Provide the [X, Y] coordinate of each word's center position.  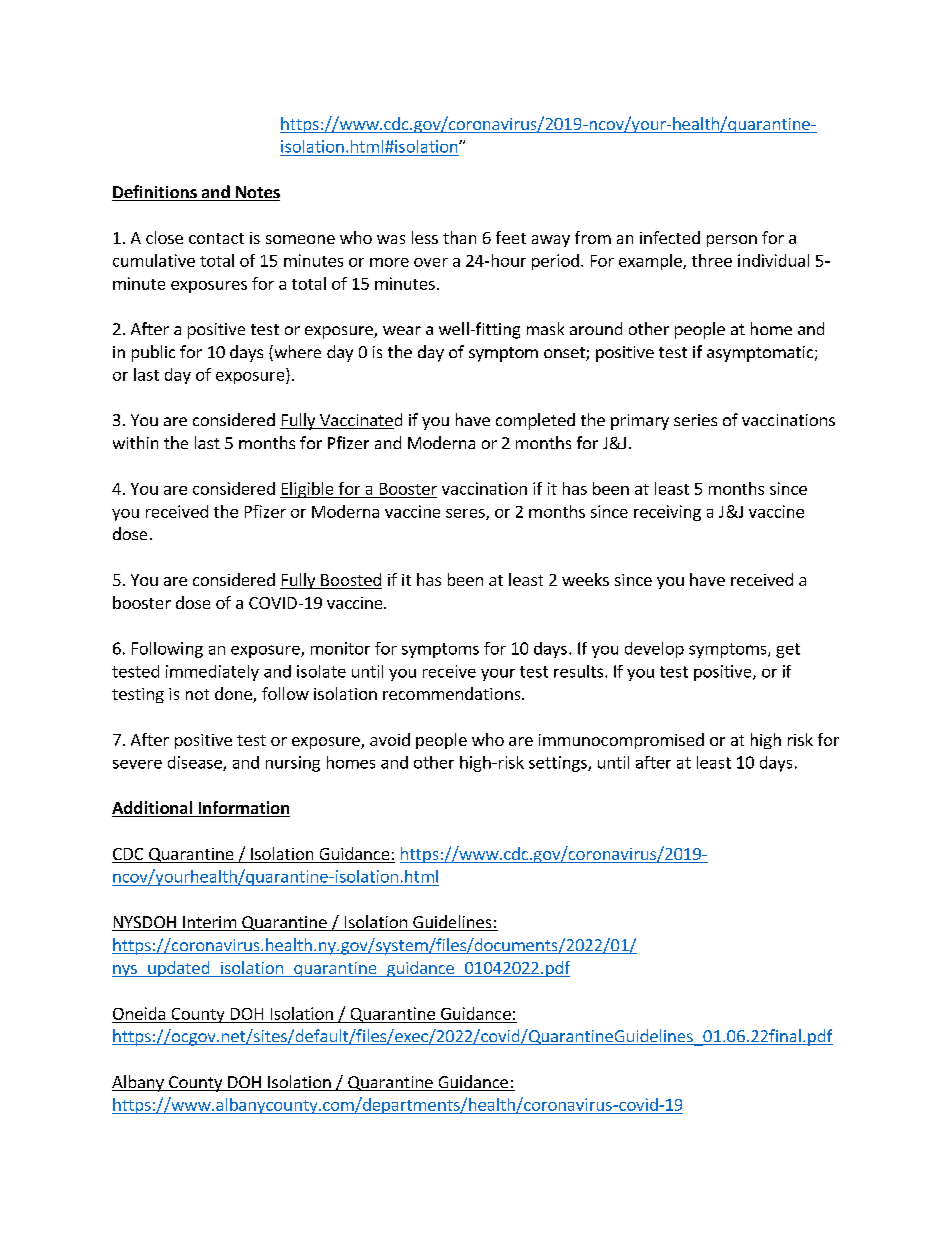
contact [216, 238]
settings [559, 764]
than [459, 237]
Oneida [139, 1013]
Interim [209, 923]
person [732, 241]
